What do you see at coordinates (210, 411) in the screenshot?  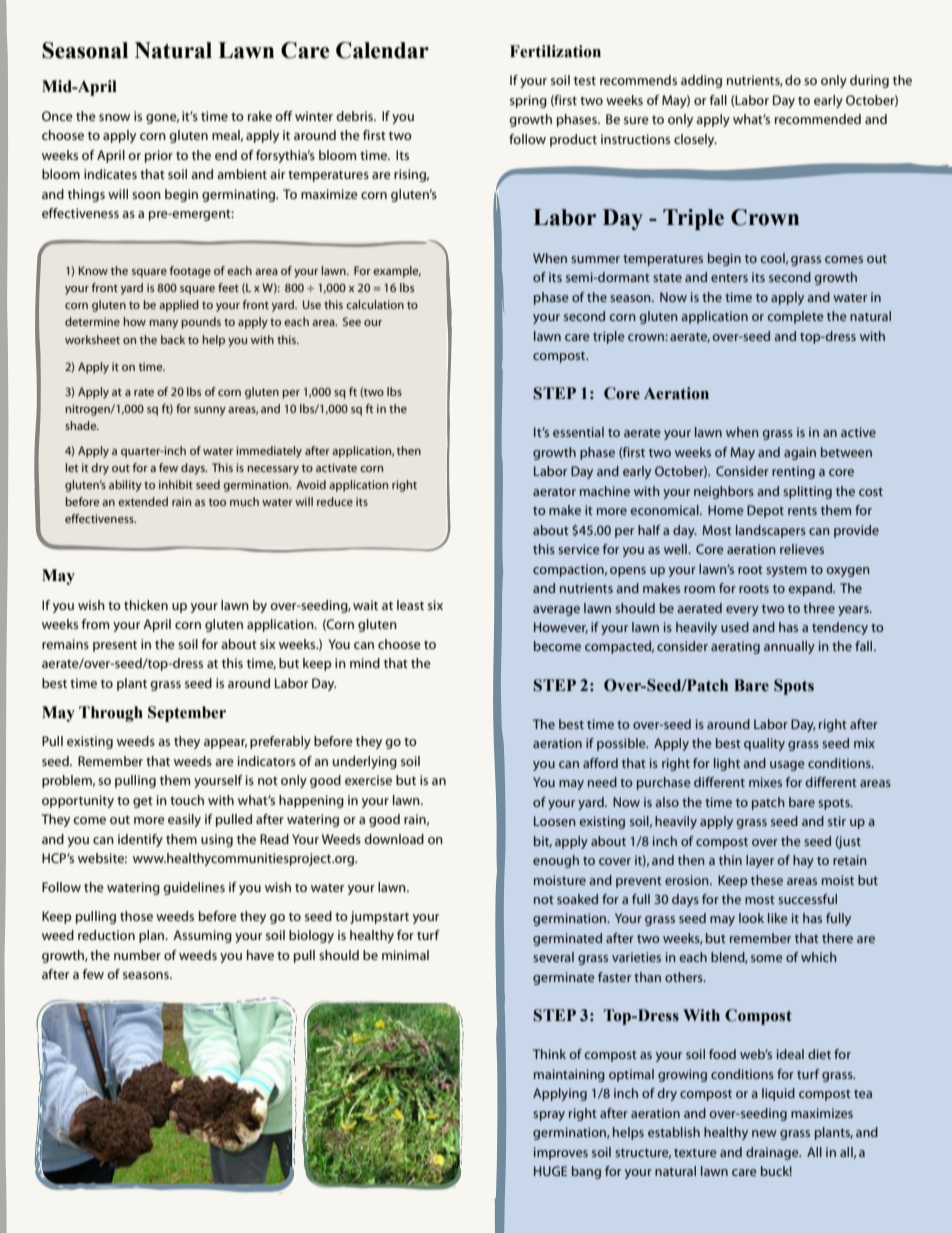 I see `sunny` at bounding box center [210, 411].
